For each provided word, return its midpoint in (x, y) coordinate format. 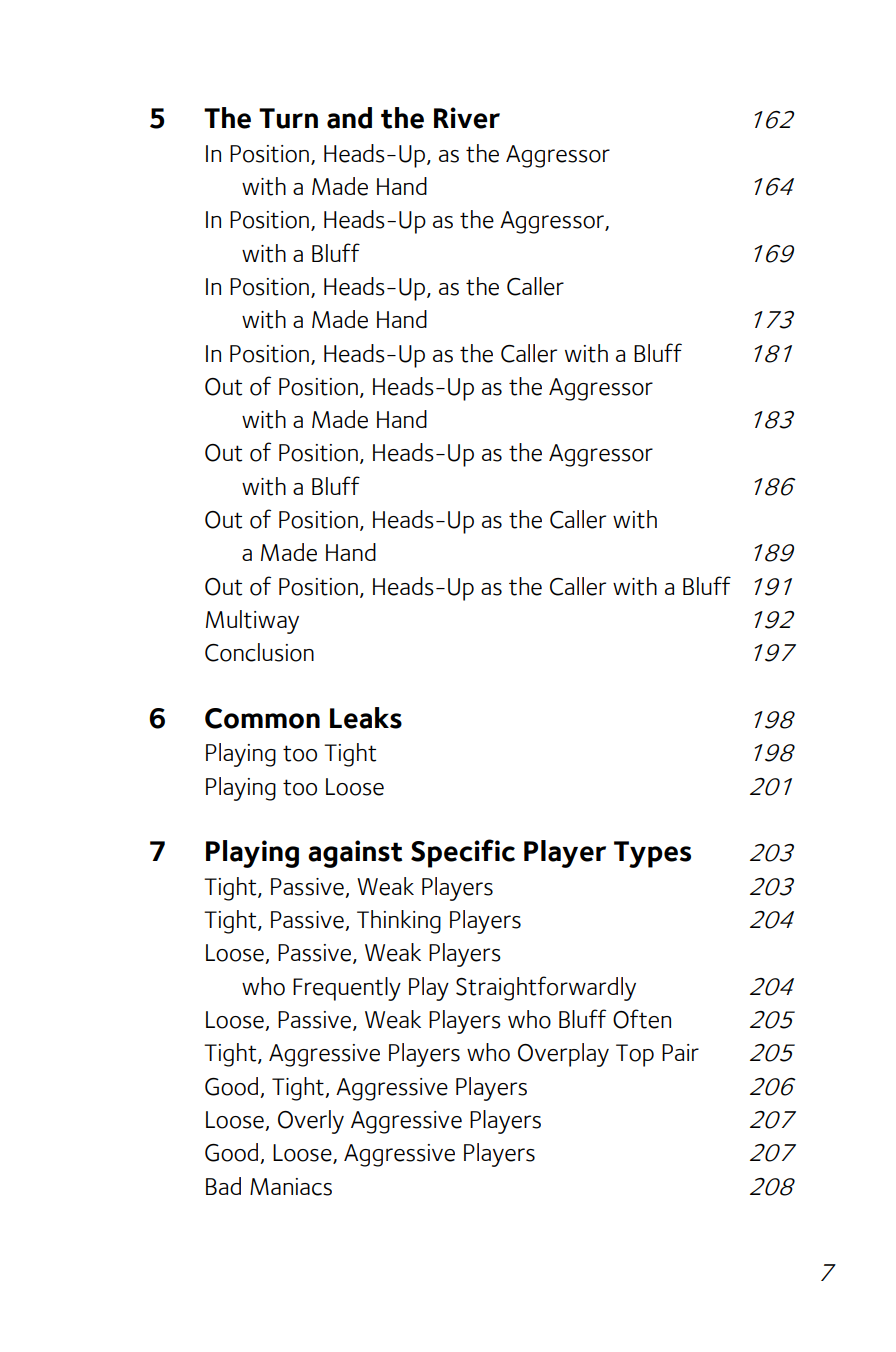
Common (262, 718)
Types (652, 854)
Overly (311, 1122)
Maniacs (291, 1187)
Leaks (366, 718)
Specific (463, 853)
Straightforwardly (546, 988)
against (355, 854)
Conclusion (259, 652)
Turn (288, 118)
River (467, 118)
